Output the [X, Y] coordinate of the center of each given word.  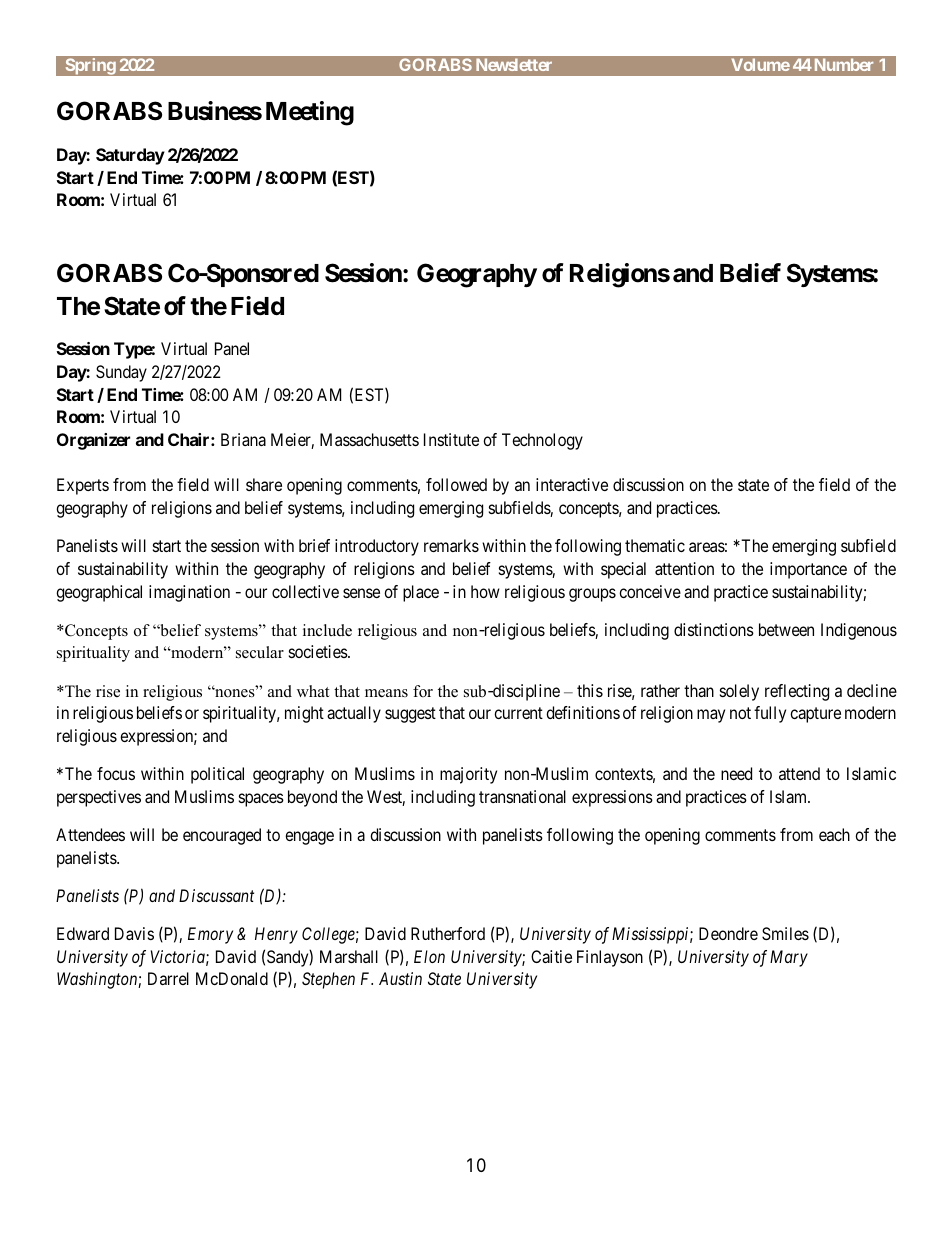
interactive [572, 484]
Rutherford [448, 933]
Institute [451, 439]
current [518, 713]
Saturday [130, 156]
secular [260, 652]
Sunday [121, 373]
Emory [210, 935]
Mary [789, 958]
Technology [542, 441]
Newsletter [514, 64]
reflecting [797, 692]
